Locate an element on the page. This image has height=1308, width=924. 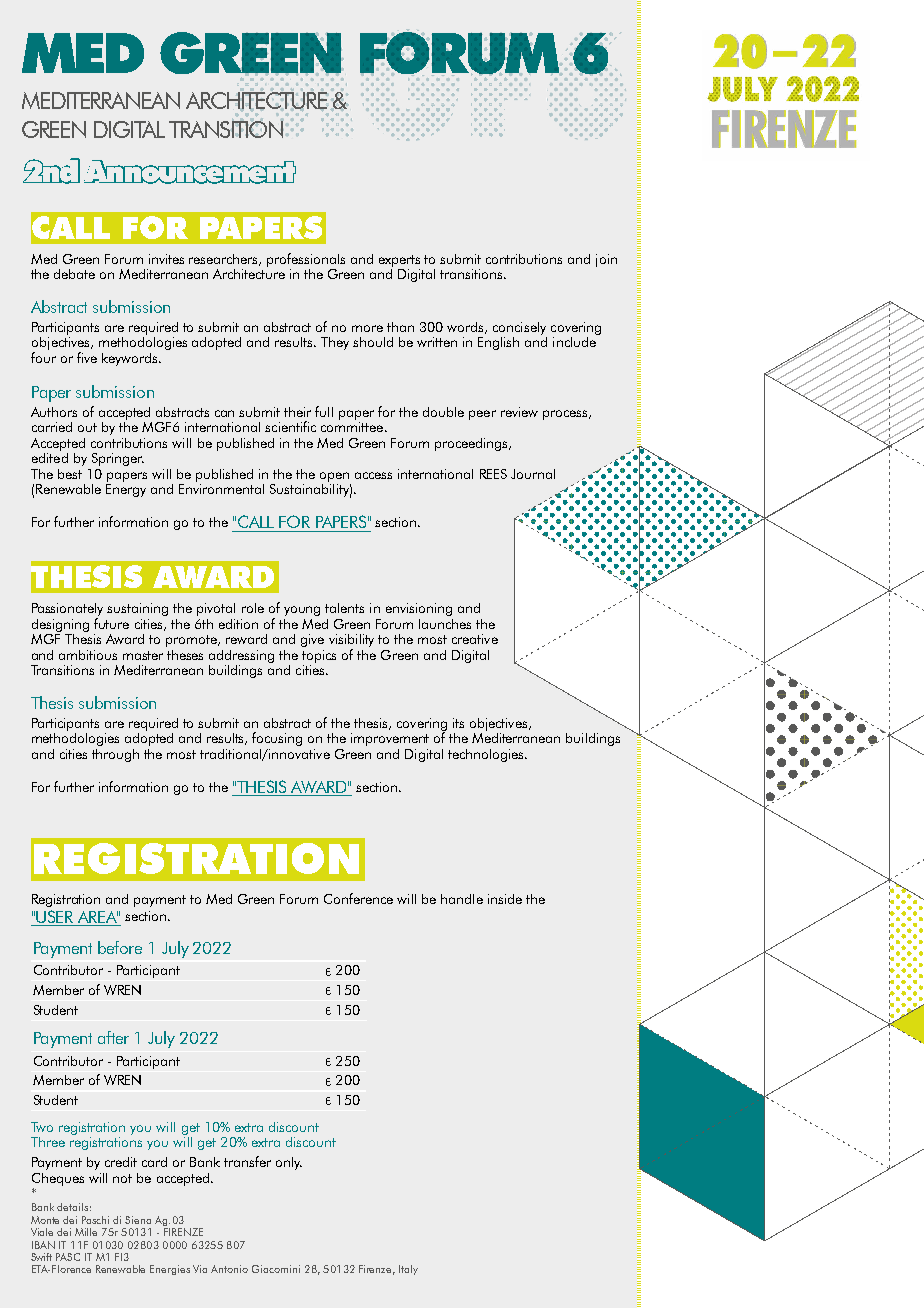
Mille is located at coordinates (86, 1232).
